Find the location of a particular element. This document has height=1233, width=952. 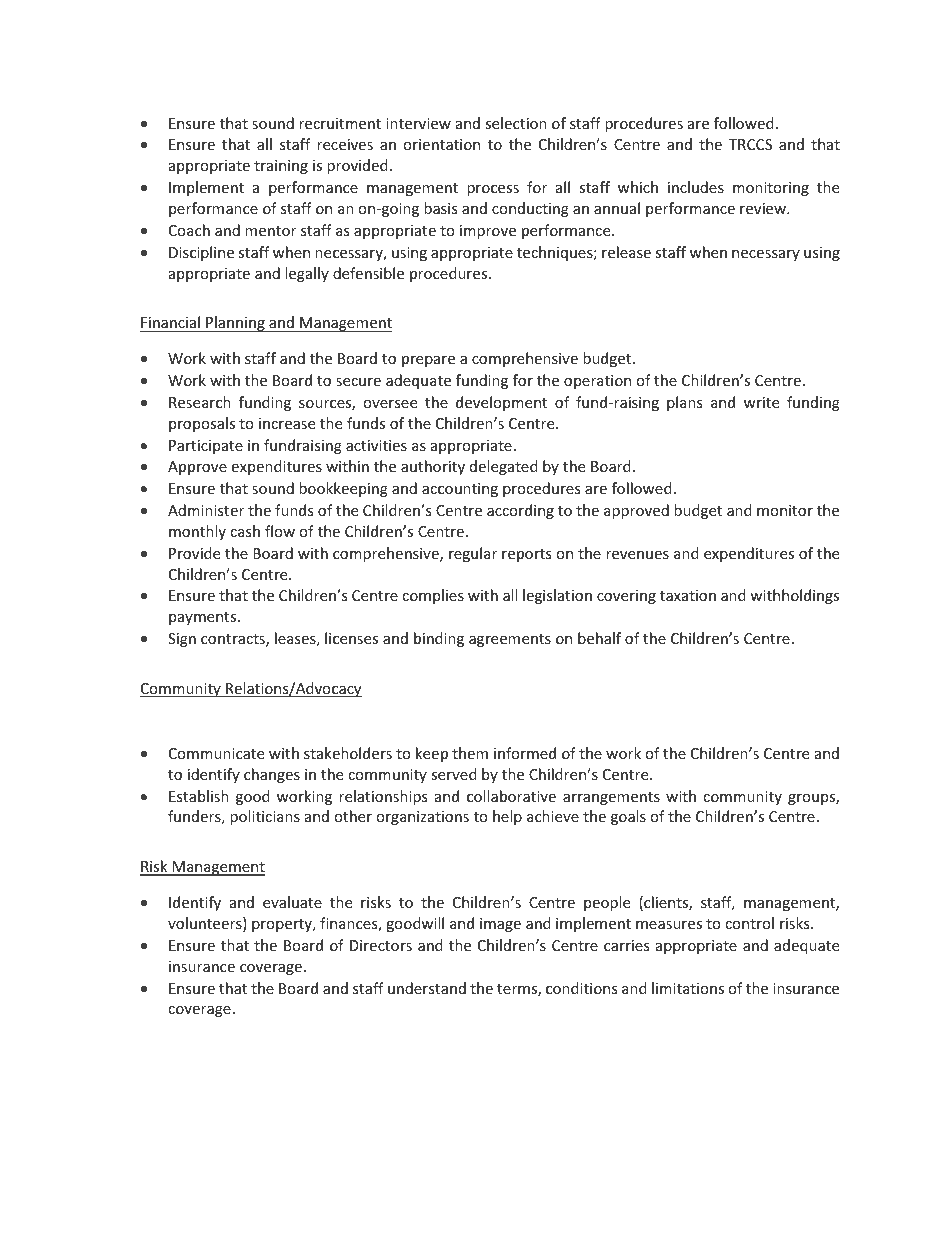

understand is located at coordinates (427, 988).
